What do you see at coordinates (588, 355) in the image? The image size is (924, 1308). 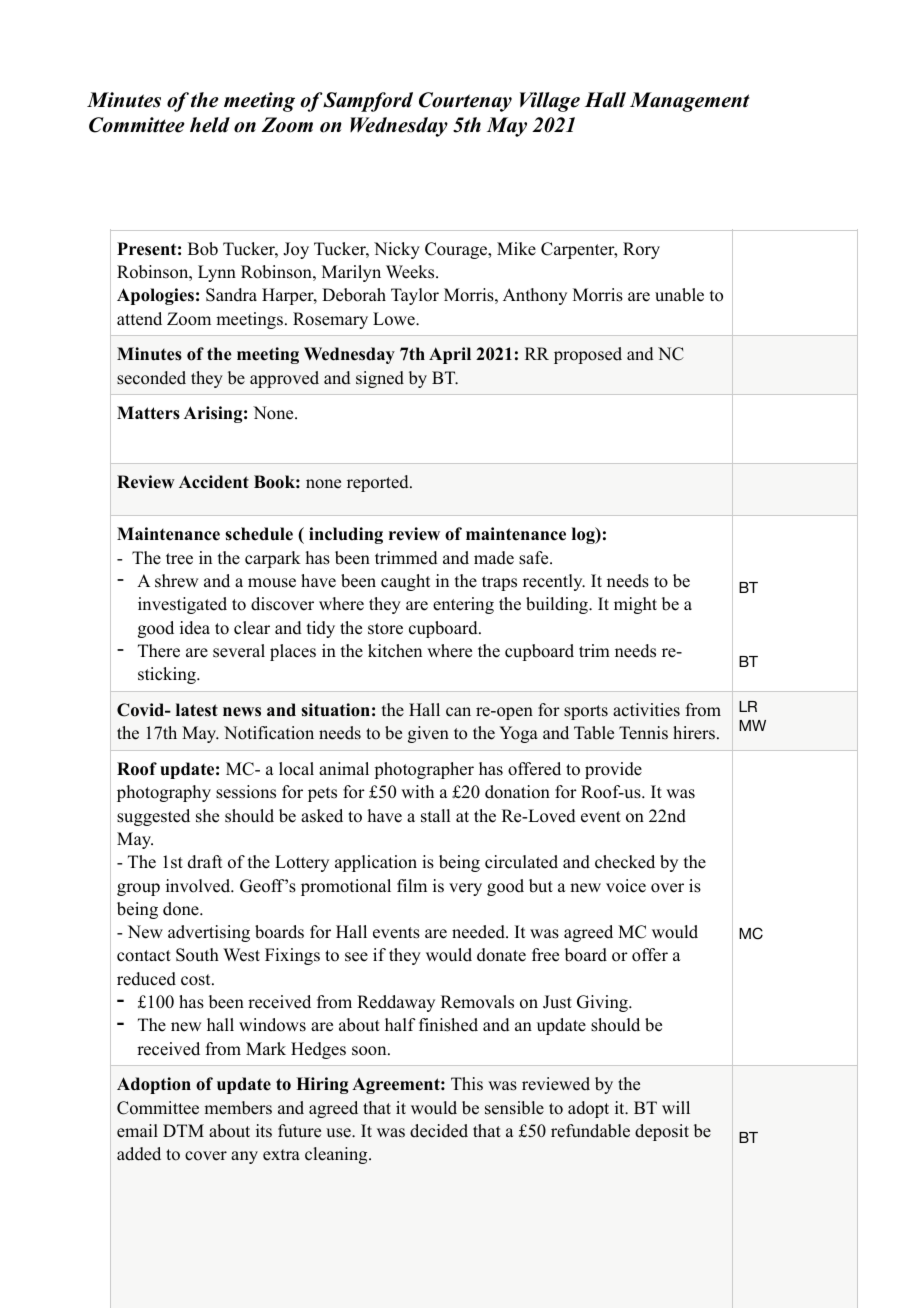 I see `proposed` at bounding box center [588, 355].
